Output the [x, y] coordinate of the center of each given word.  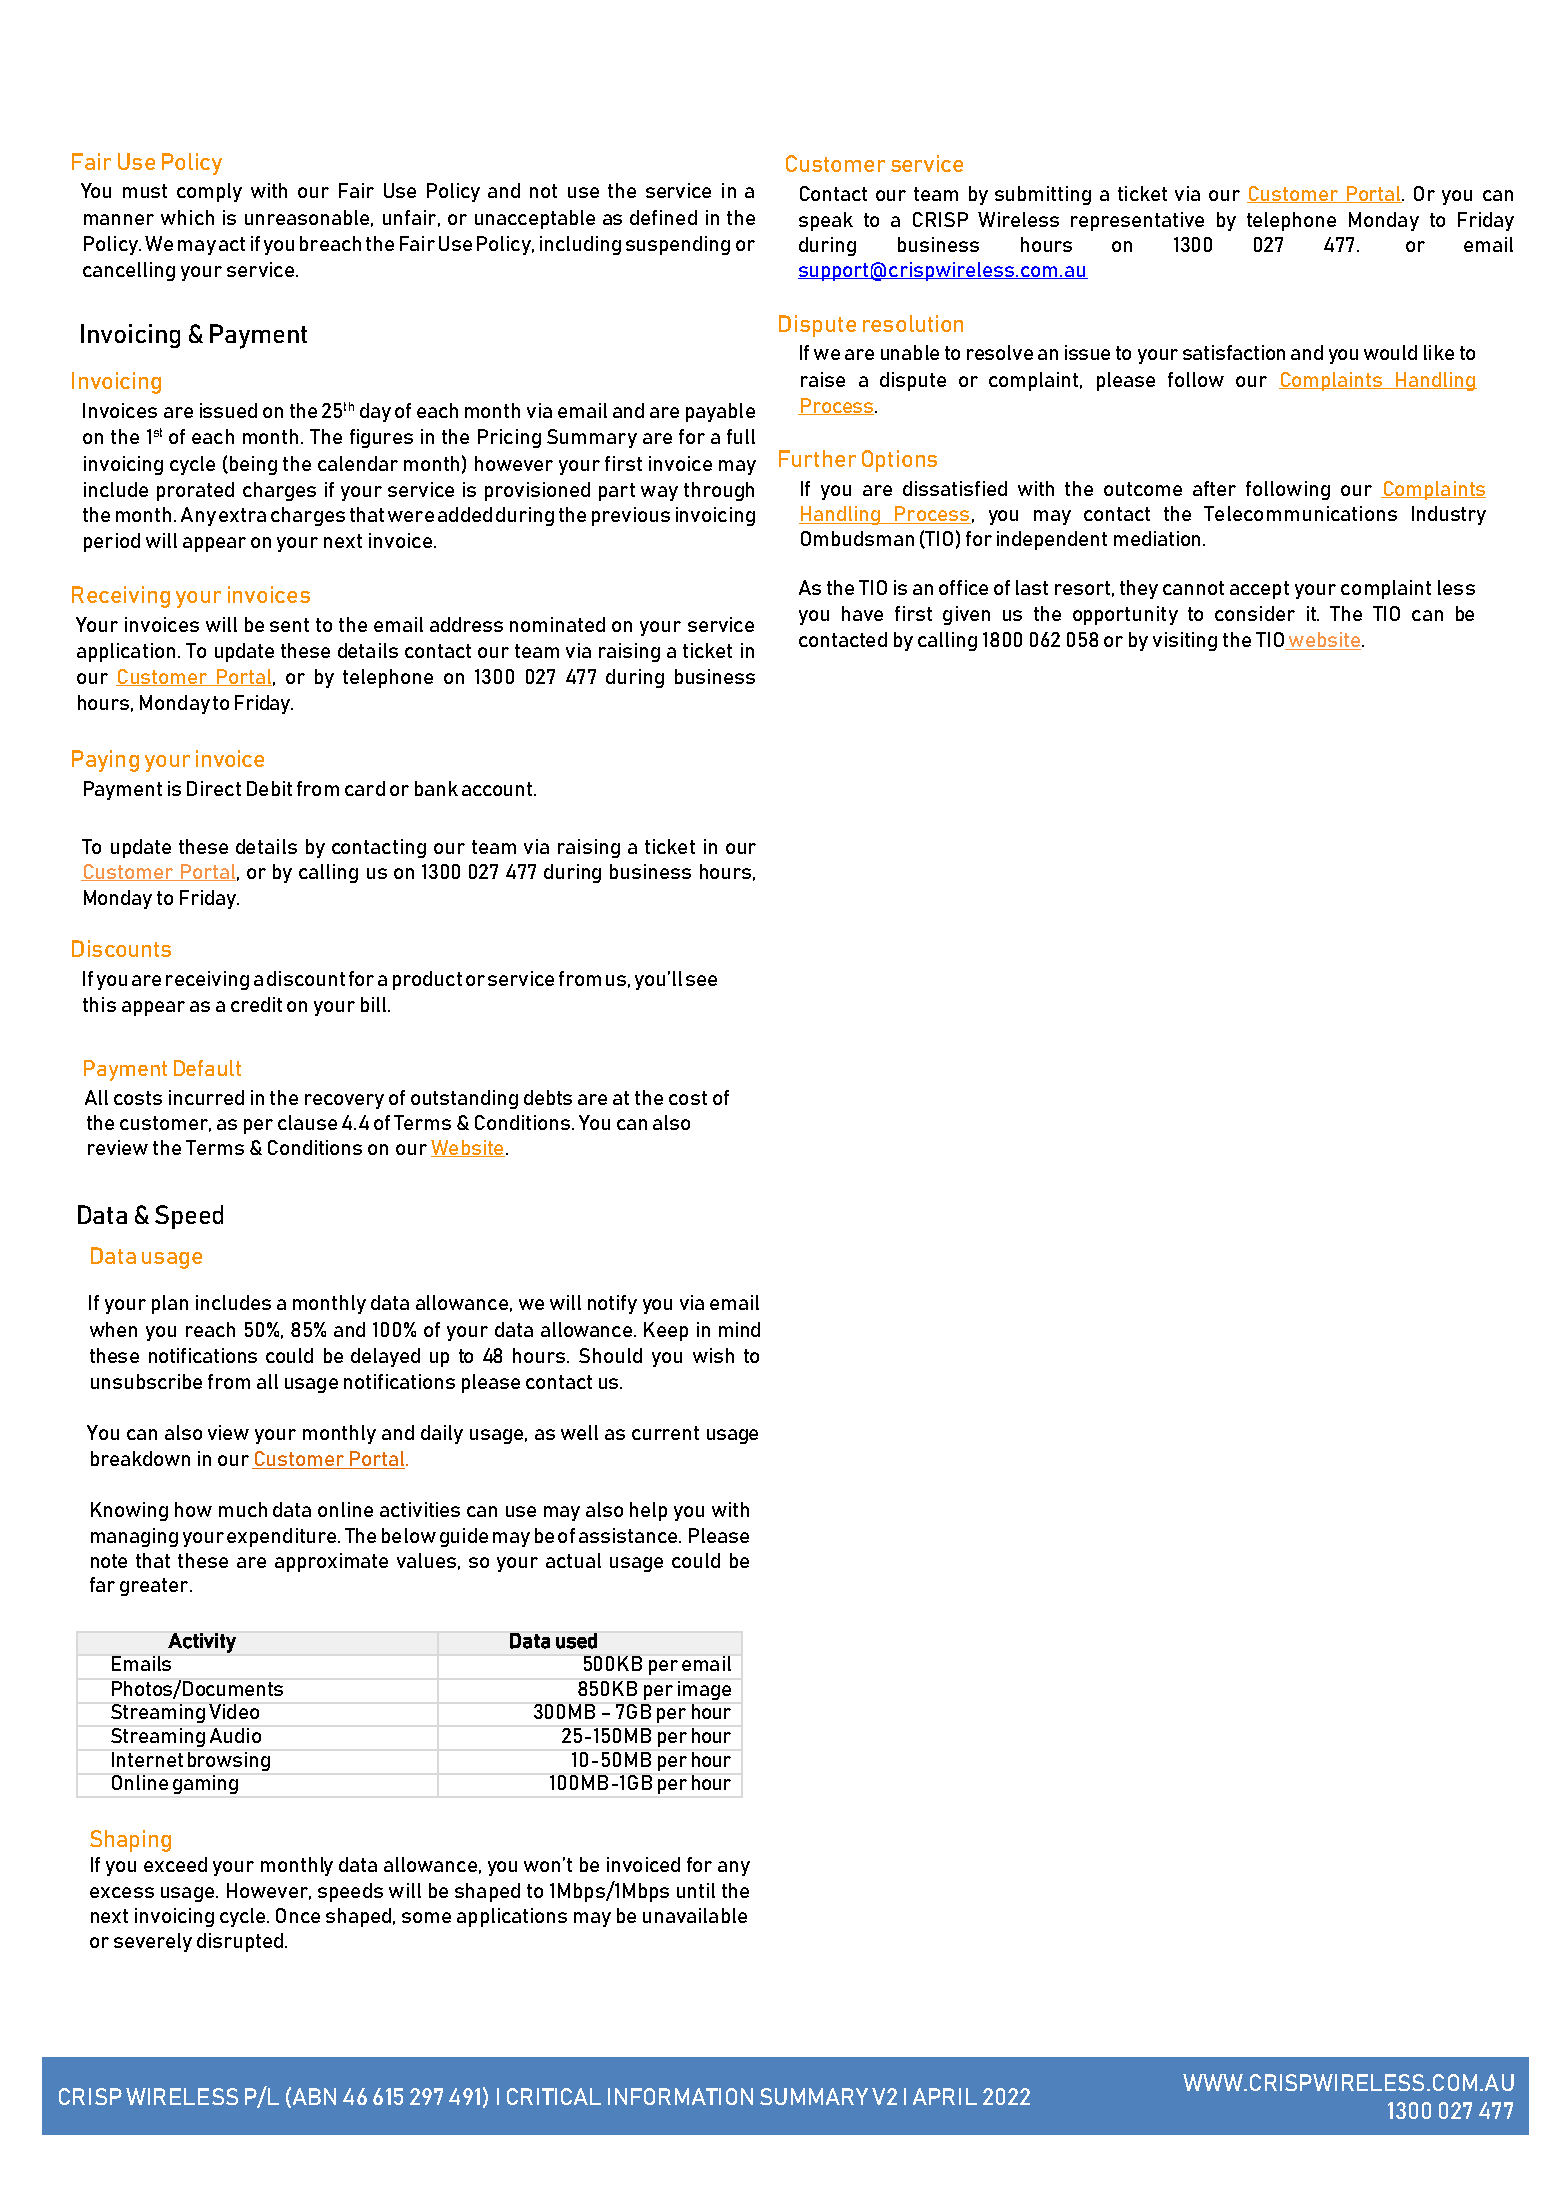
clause [307, 1122]
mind [739, 1329]
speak [826, 221]
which [187, 217]
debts [548, 1097]
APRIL [945, 2096]
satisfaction [1234, 352]
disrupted [240, 1942]
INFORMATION [680, 2096]
